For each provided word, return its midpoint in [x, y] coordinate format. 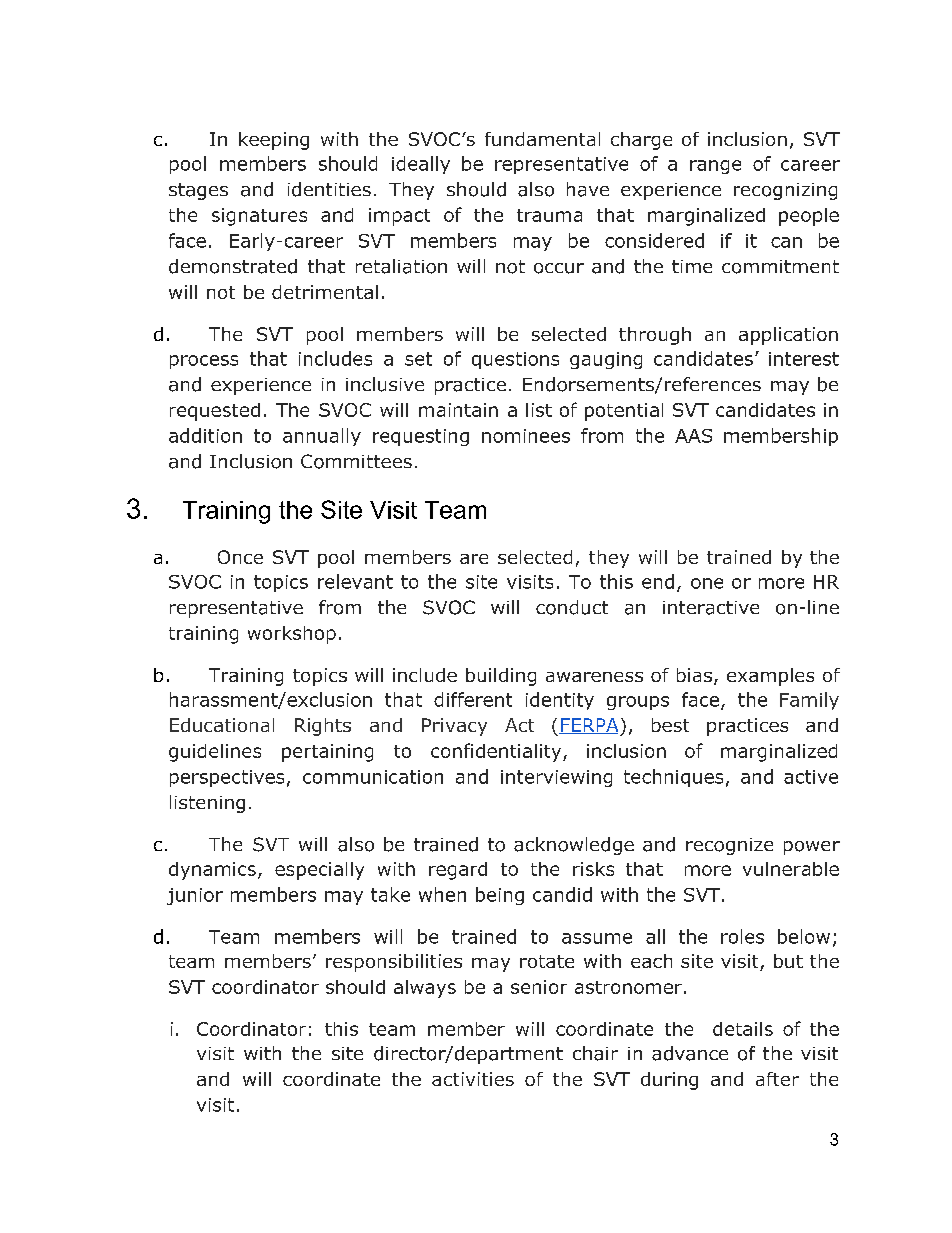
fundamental [542, 139]
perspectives [227, 778]
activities [473, 1079]
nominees [526, 436]
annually [322, 437]
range [715, 167]
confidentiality [497, 752]
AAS [693, 436]
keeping [274, 141]
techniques [673, 778]
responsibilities [394, 963]
